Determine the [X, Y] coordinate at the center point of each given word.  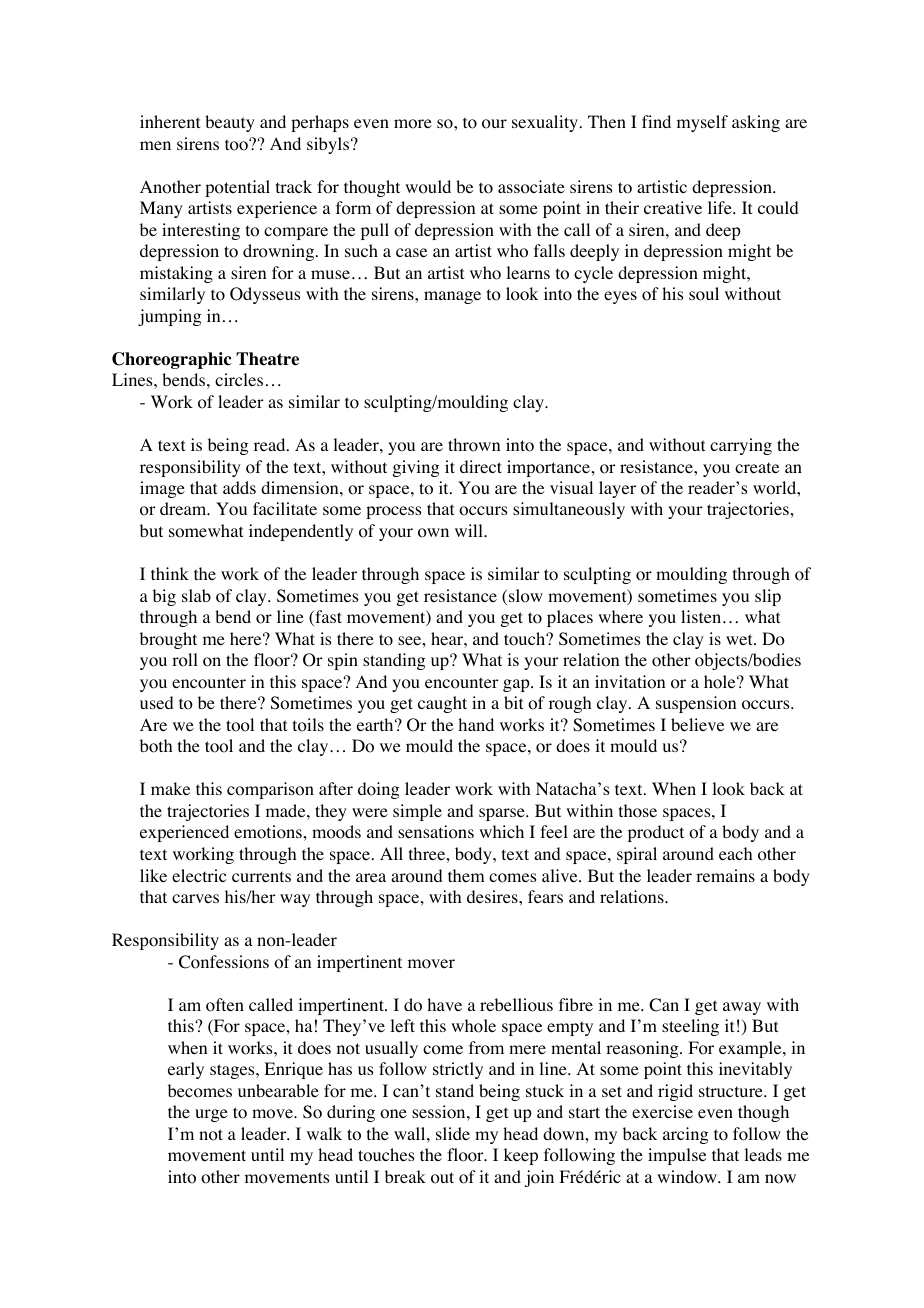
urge [211, 1115]
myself [702, 123]
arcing [685, 1135]
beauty [230, 123]
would [428, 187]
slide [453, 1133]
